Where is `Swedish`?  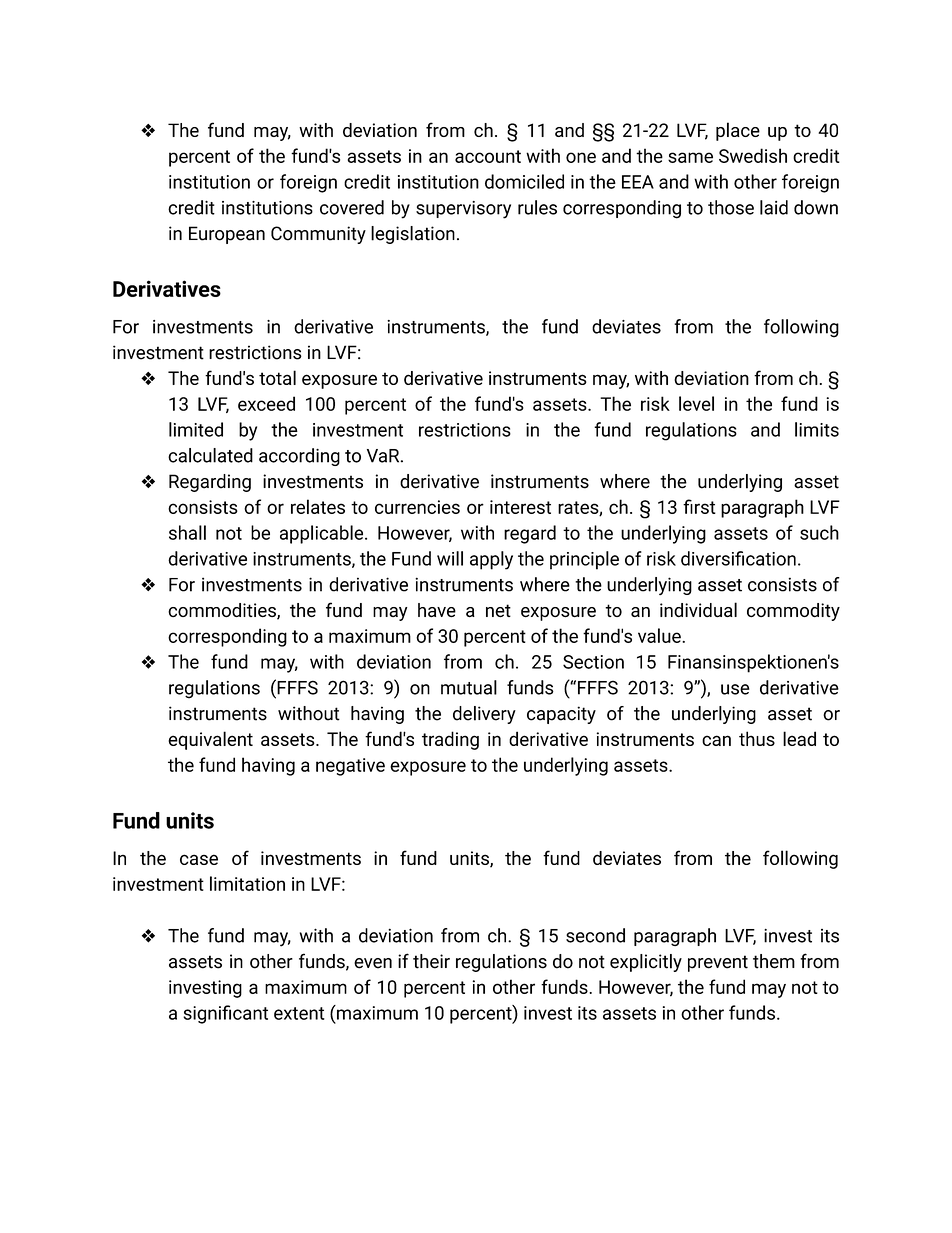 Swedish is located at coordinates (753, 155).
